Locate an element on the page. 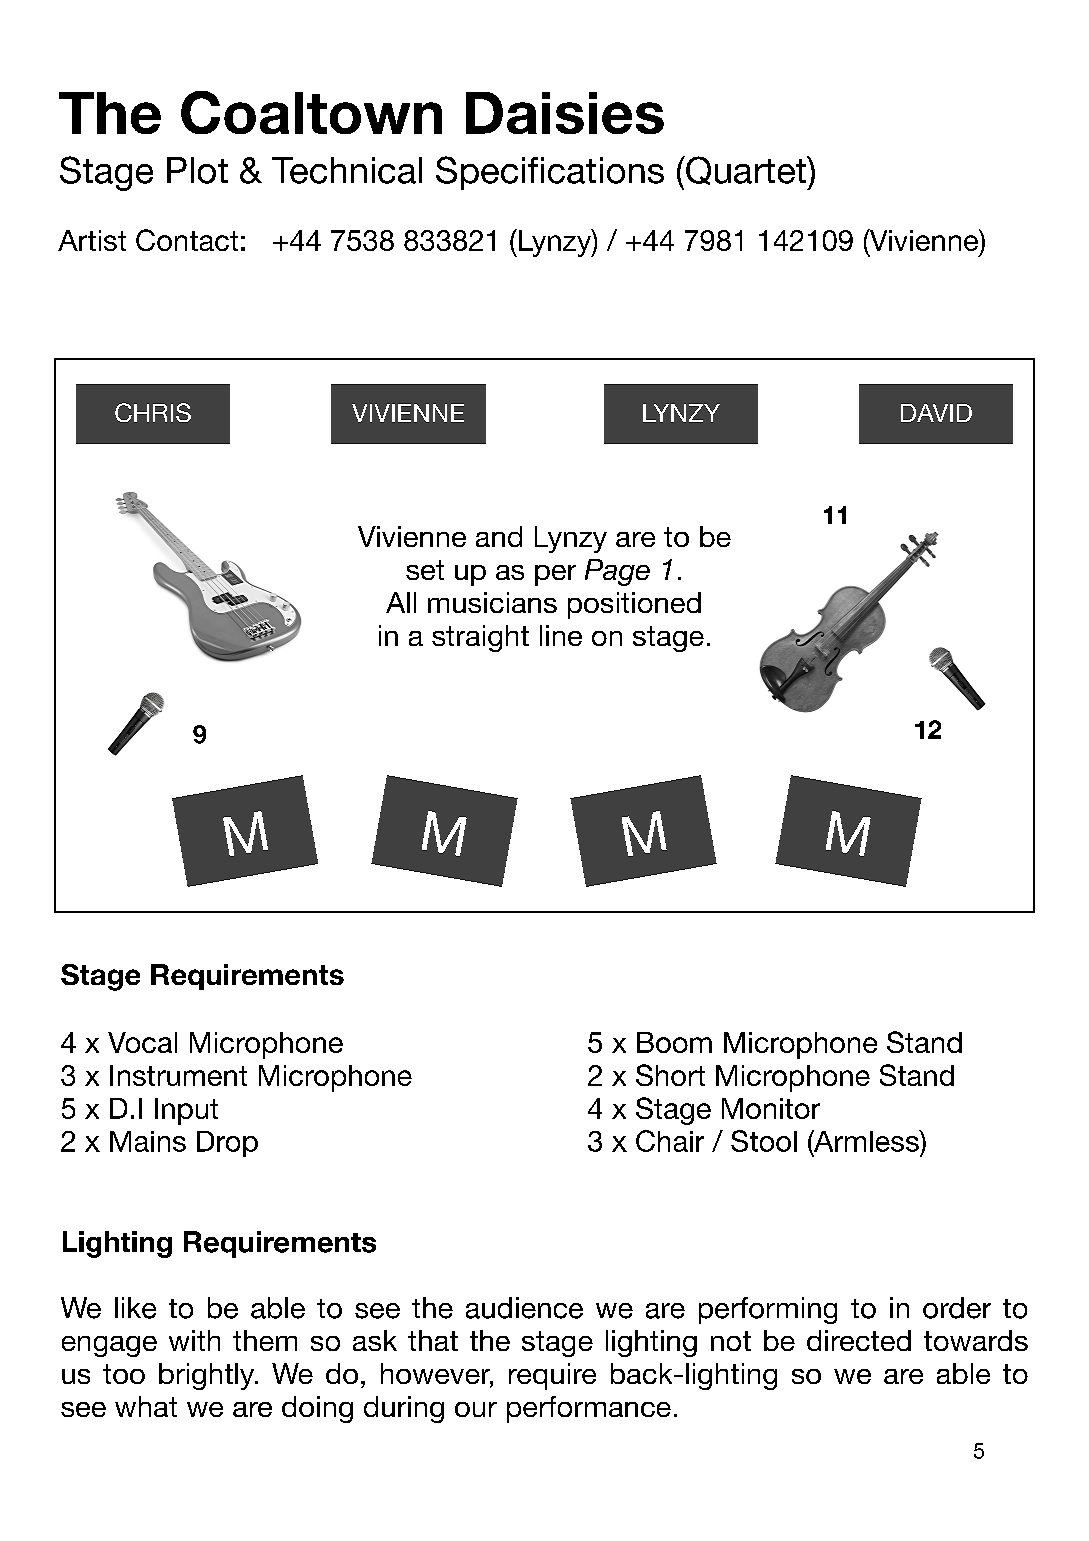 The width and height of the page is (1089, 1541). Monitor is located at coordinates (771, 1108).
